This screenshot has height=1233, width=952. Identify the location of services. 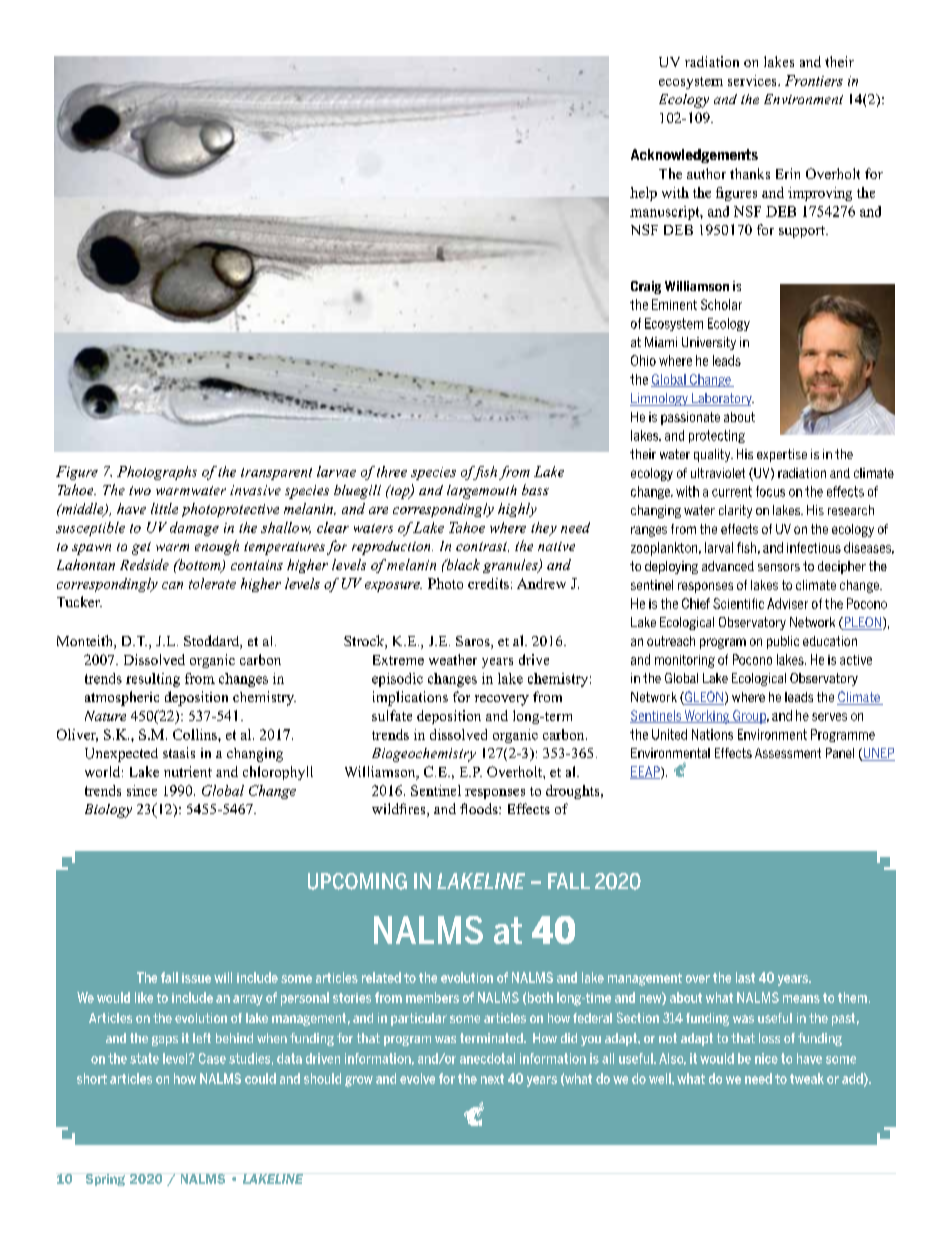
(753, 80).
